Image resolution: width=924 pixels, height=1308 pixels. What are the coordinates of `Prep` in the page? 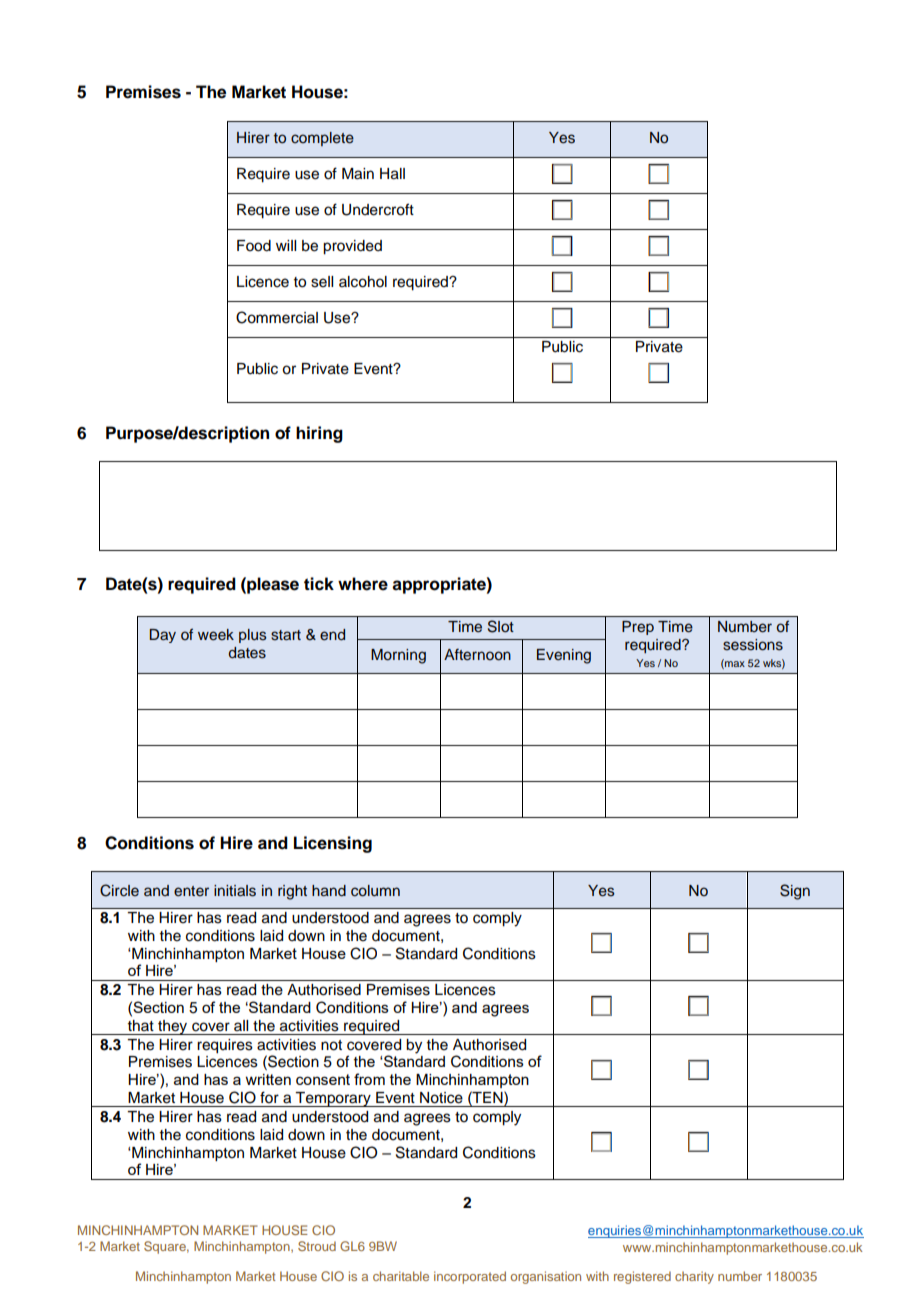 It's located at (638, 628).
